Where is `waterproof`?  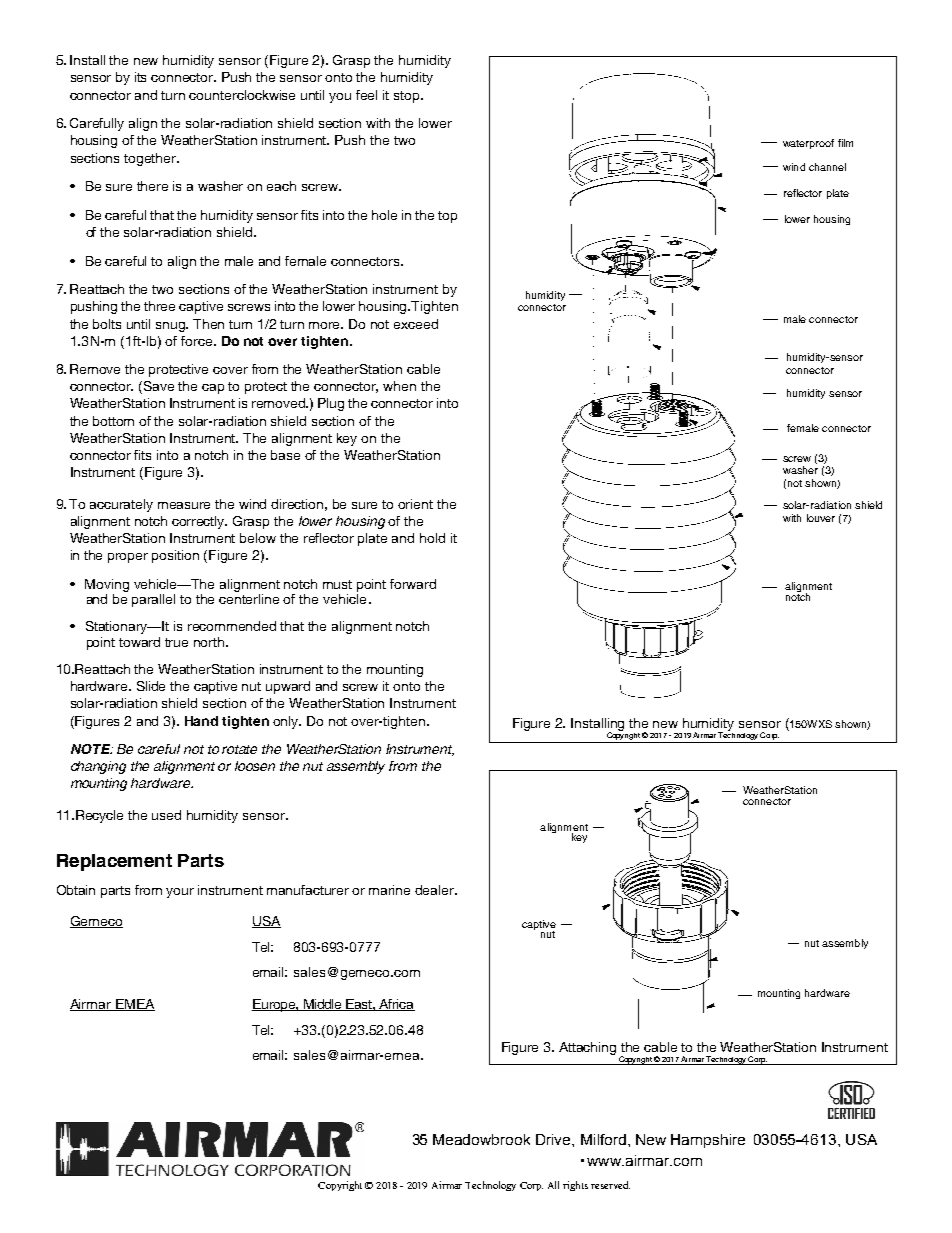 waterproof is located at coordinates (808, 144).
